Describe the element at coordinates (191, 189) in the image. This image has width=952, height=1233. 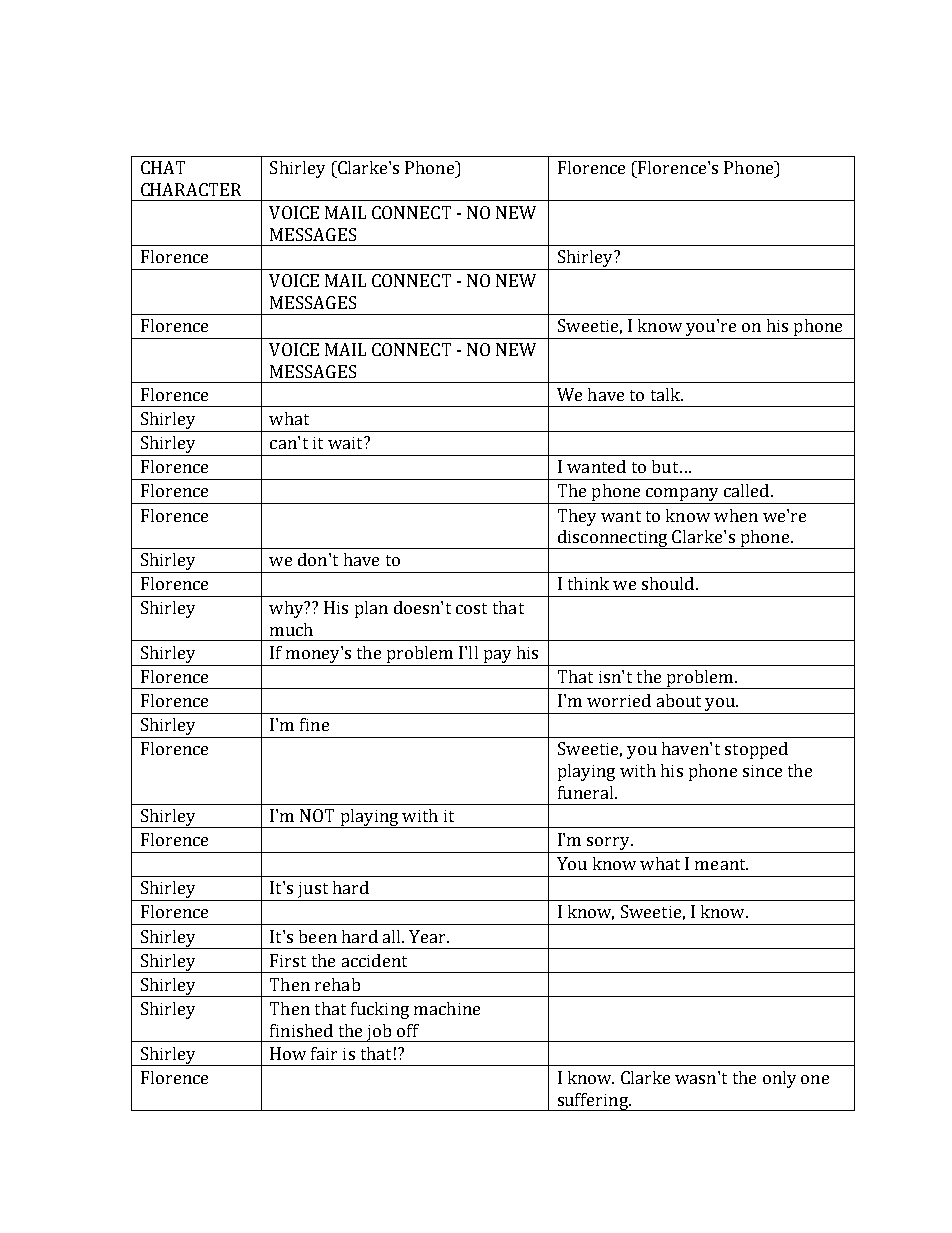
I see `CHARACTER` at that location.
